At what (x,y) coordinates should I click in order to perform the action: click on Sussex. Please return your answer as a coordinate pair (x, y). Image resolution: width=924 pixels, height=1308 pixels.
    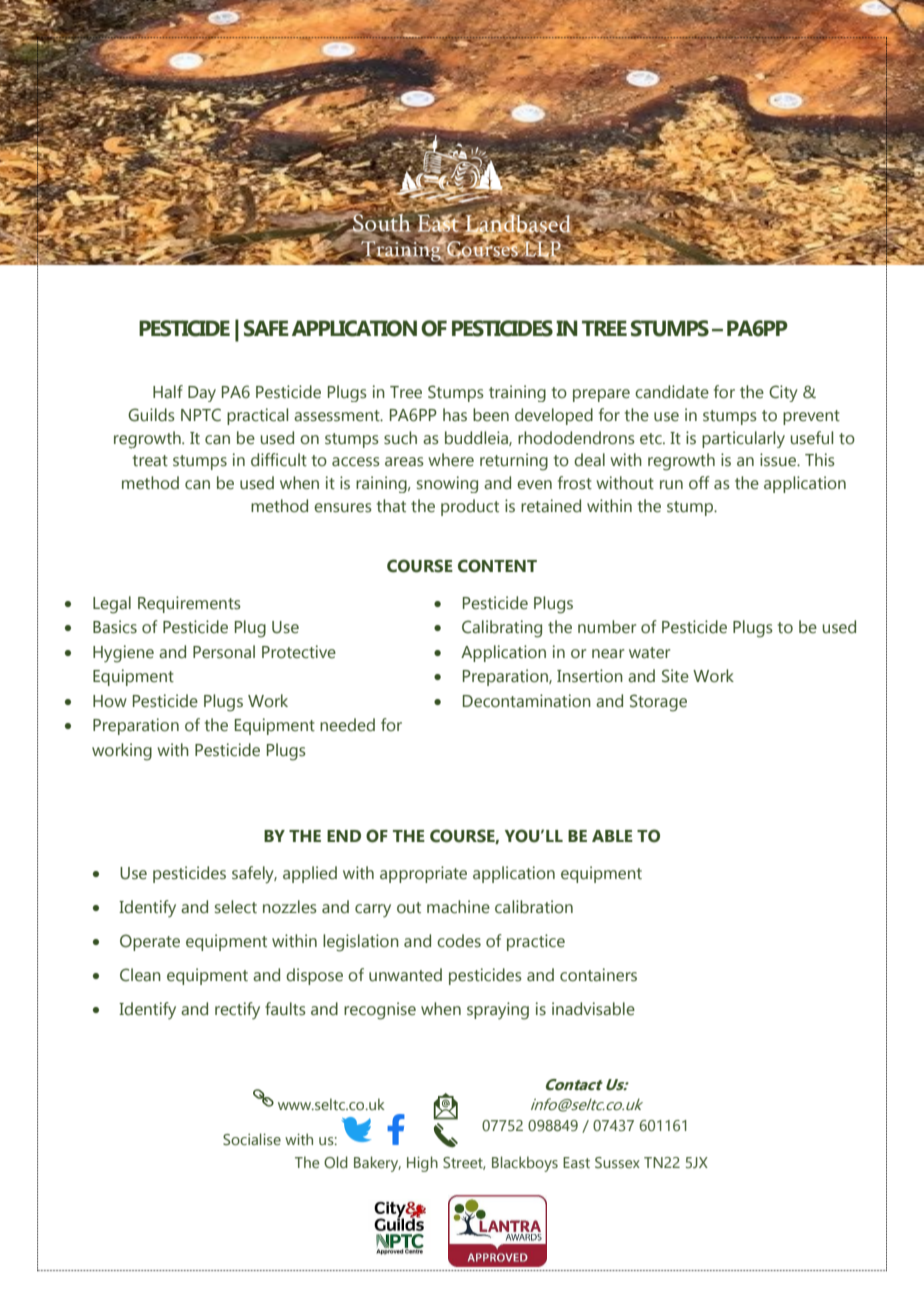
    Looking at the image, I should click on (617, 1162).
